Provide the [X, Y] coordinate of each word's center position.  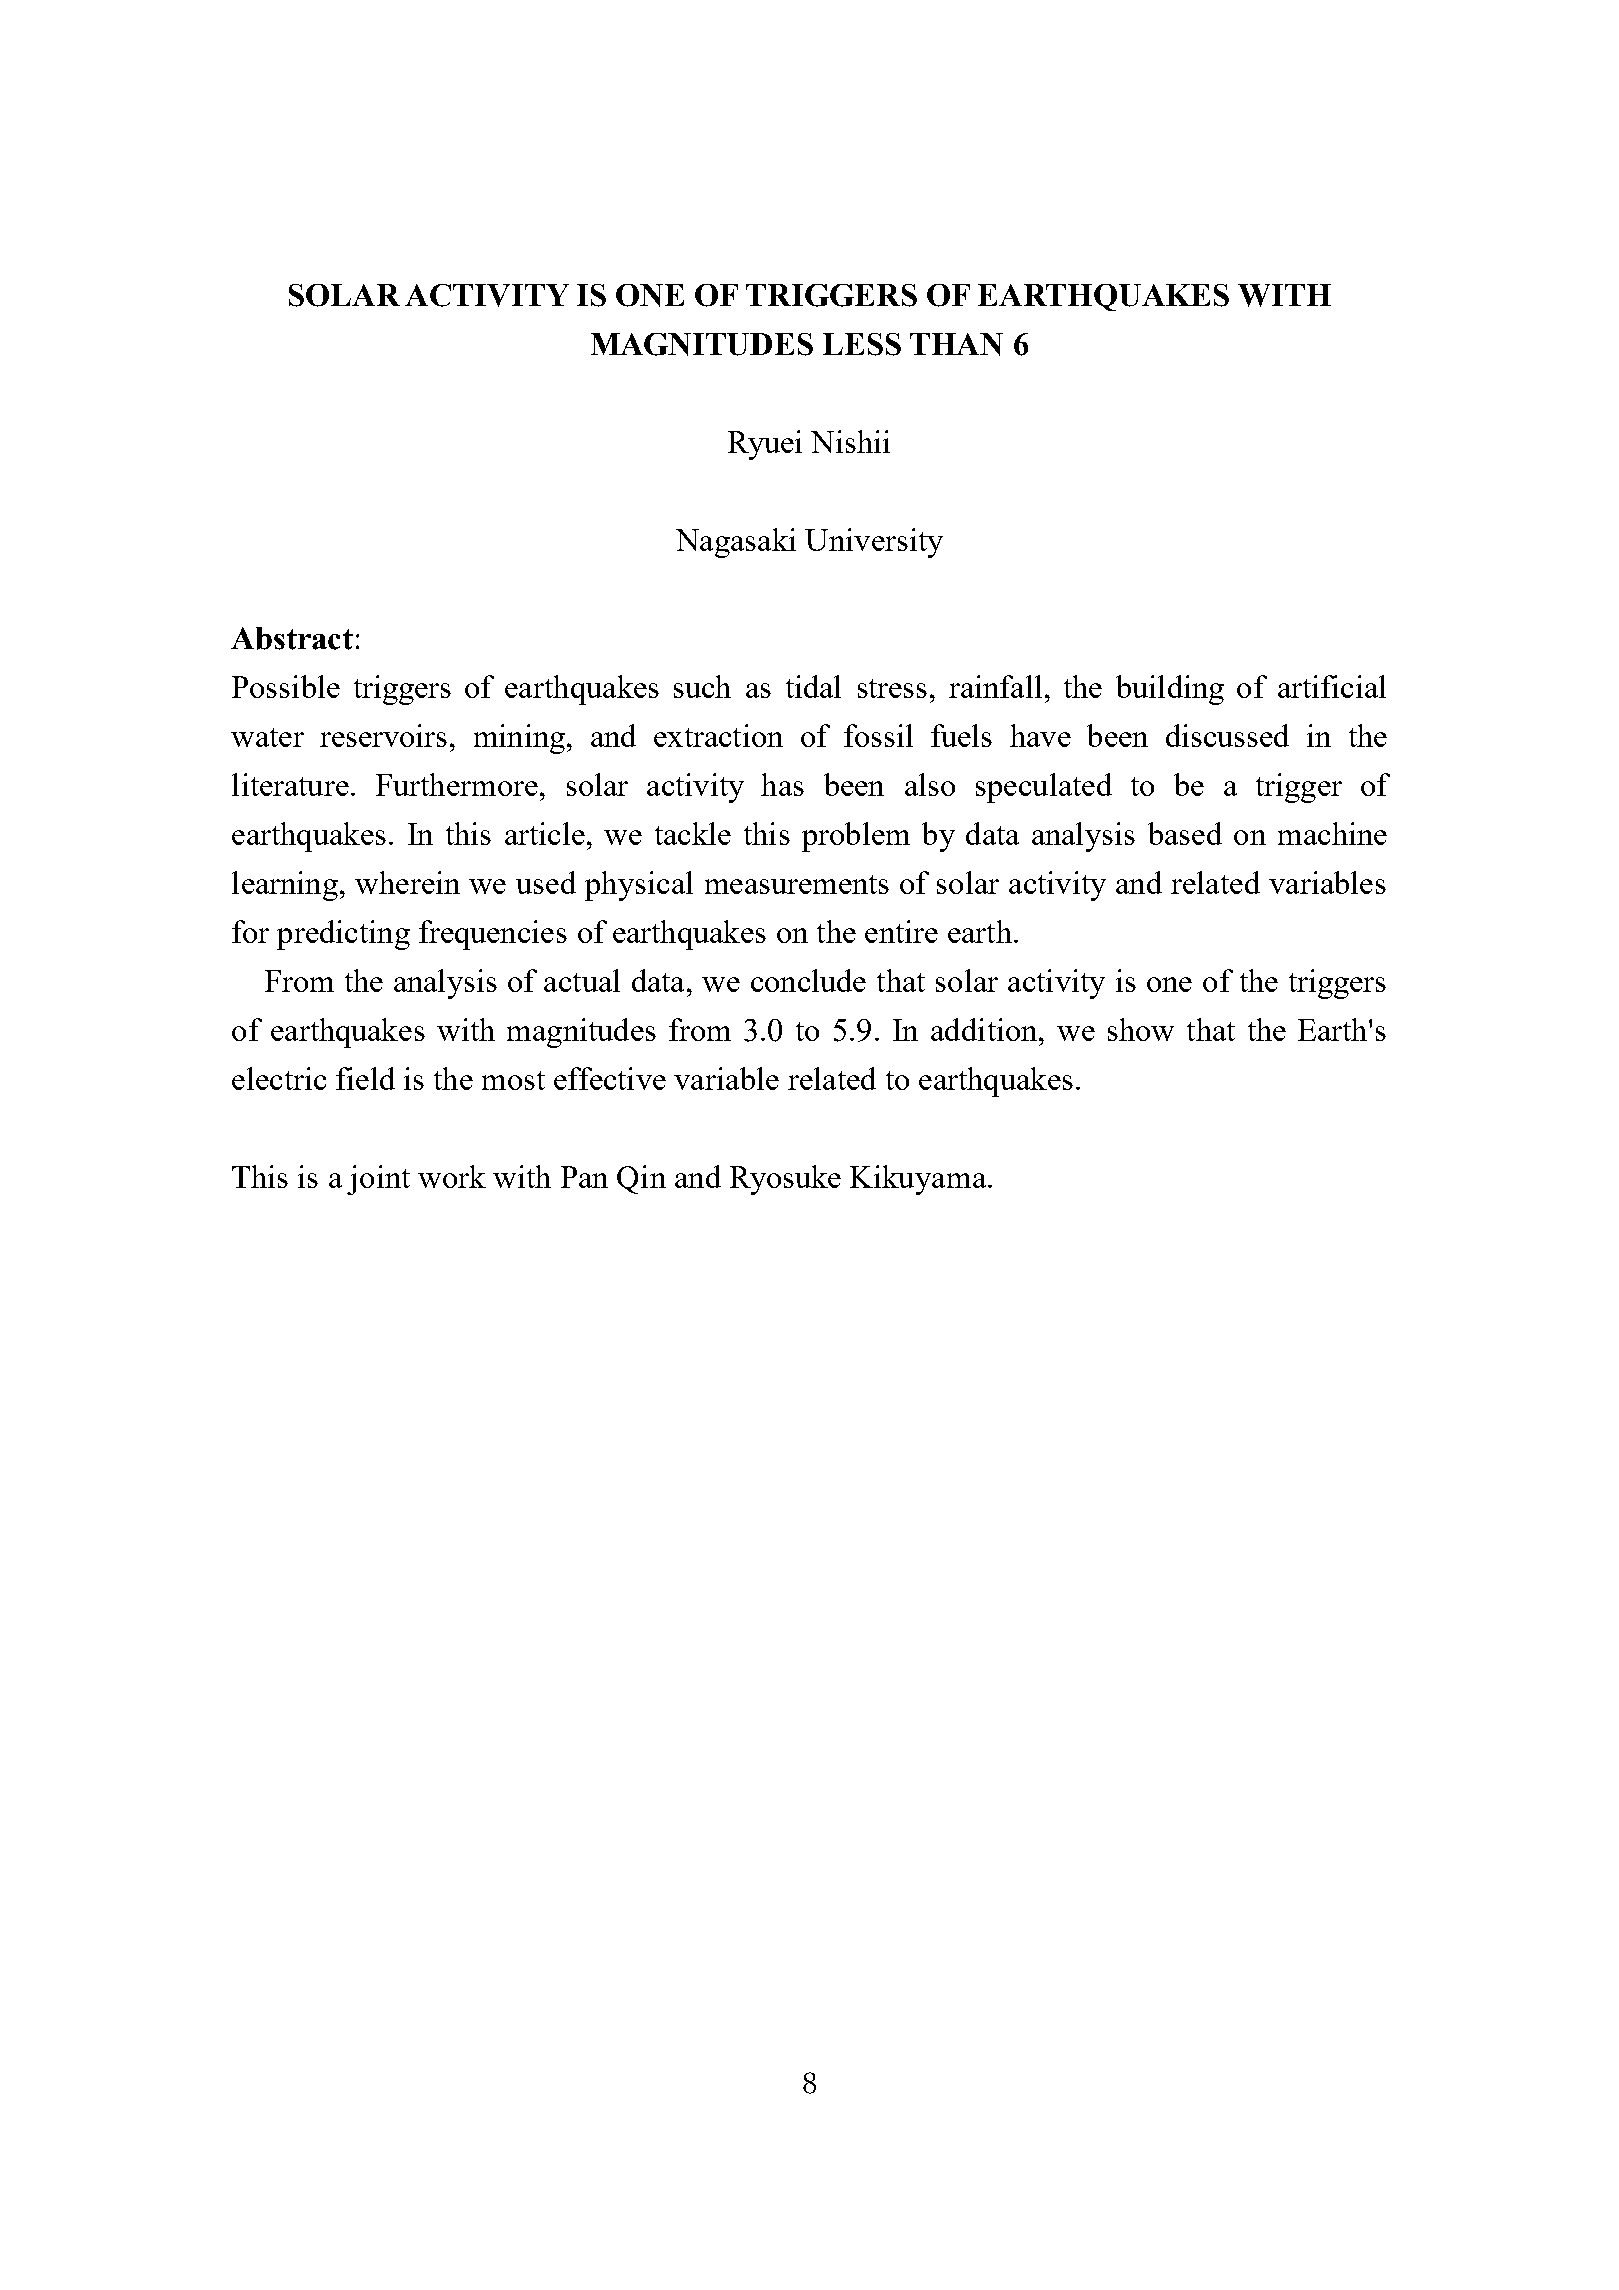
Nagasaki [736, 543]
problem [856, 837]
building [1170, 690]
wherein [407, 882]
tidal [813, 686]
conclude [808, 980]
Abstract [292, 638]
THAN [956, 344]
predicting [343, 935]
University [874, 543]
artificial [1332, 686]
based [1185, 833]
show [1141, 1029]
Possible [286, 686]
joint [378, 1180]
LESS [862, 344]
